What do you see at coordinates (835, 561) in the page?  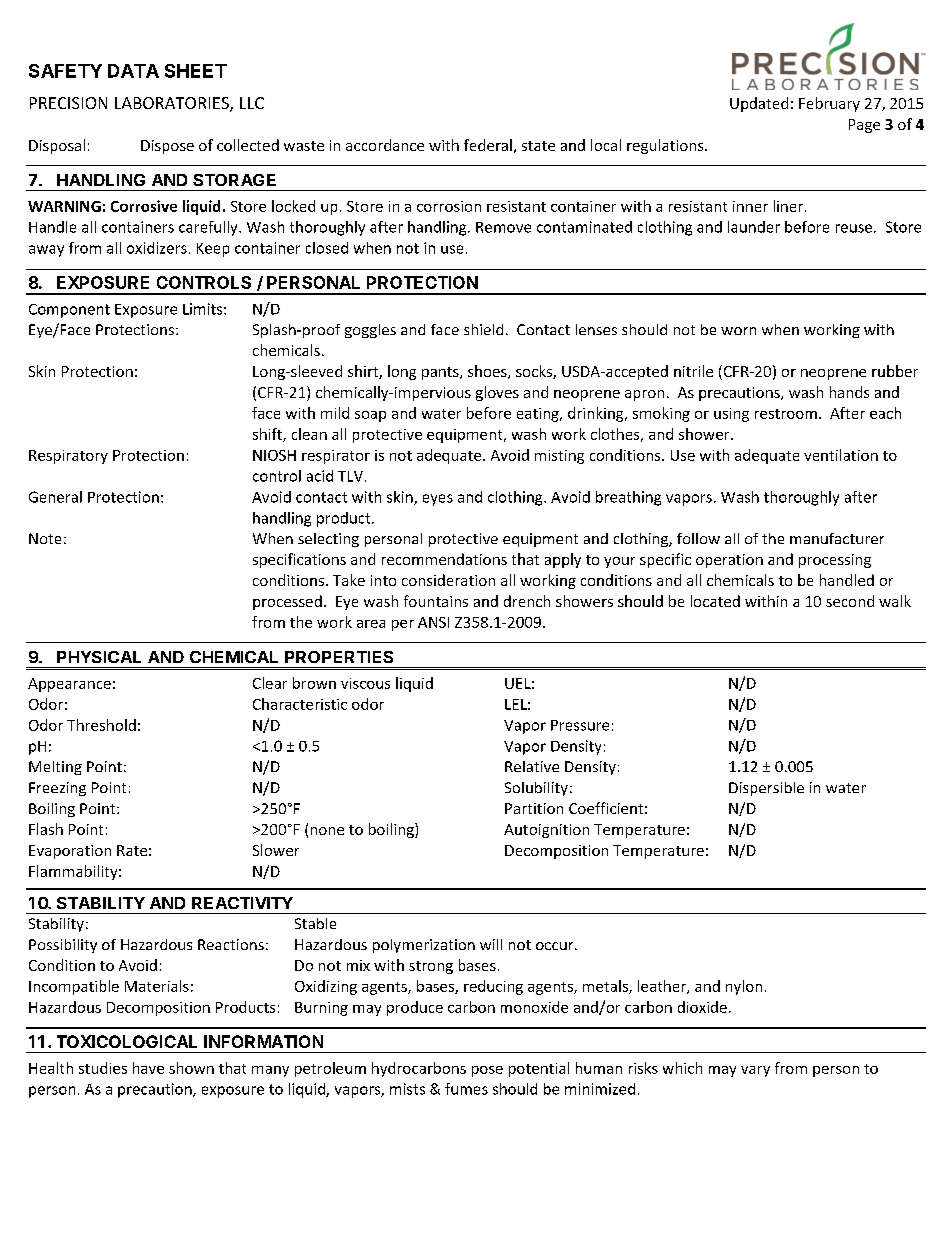 I see `processing` at bounding box center [835, 561].
